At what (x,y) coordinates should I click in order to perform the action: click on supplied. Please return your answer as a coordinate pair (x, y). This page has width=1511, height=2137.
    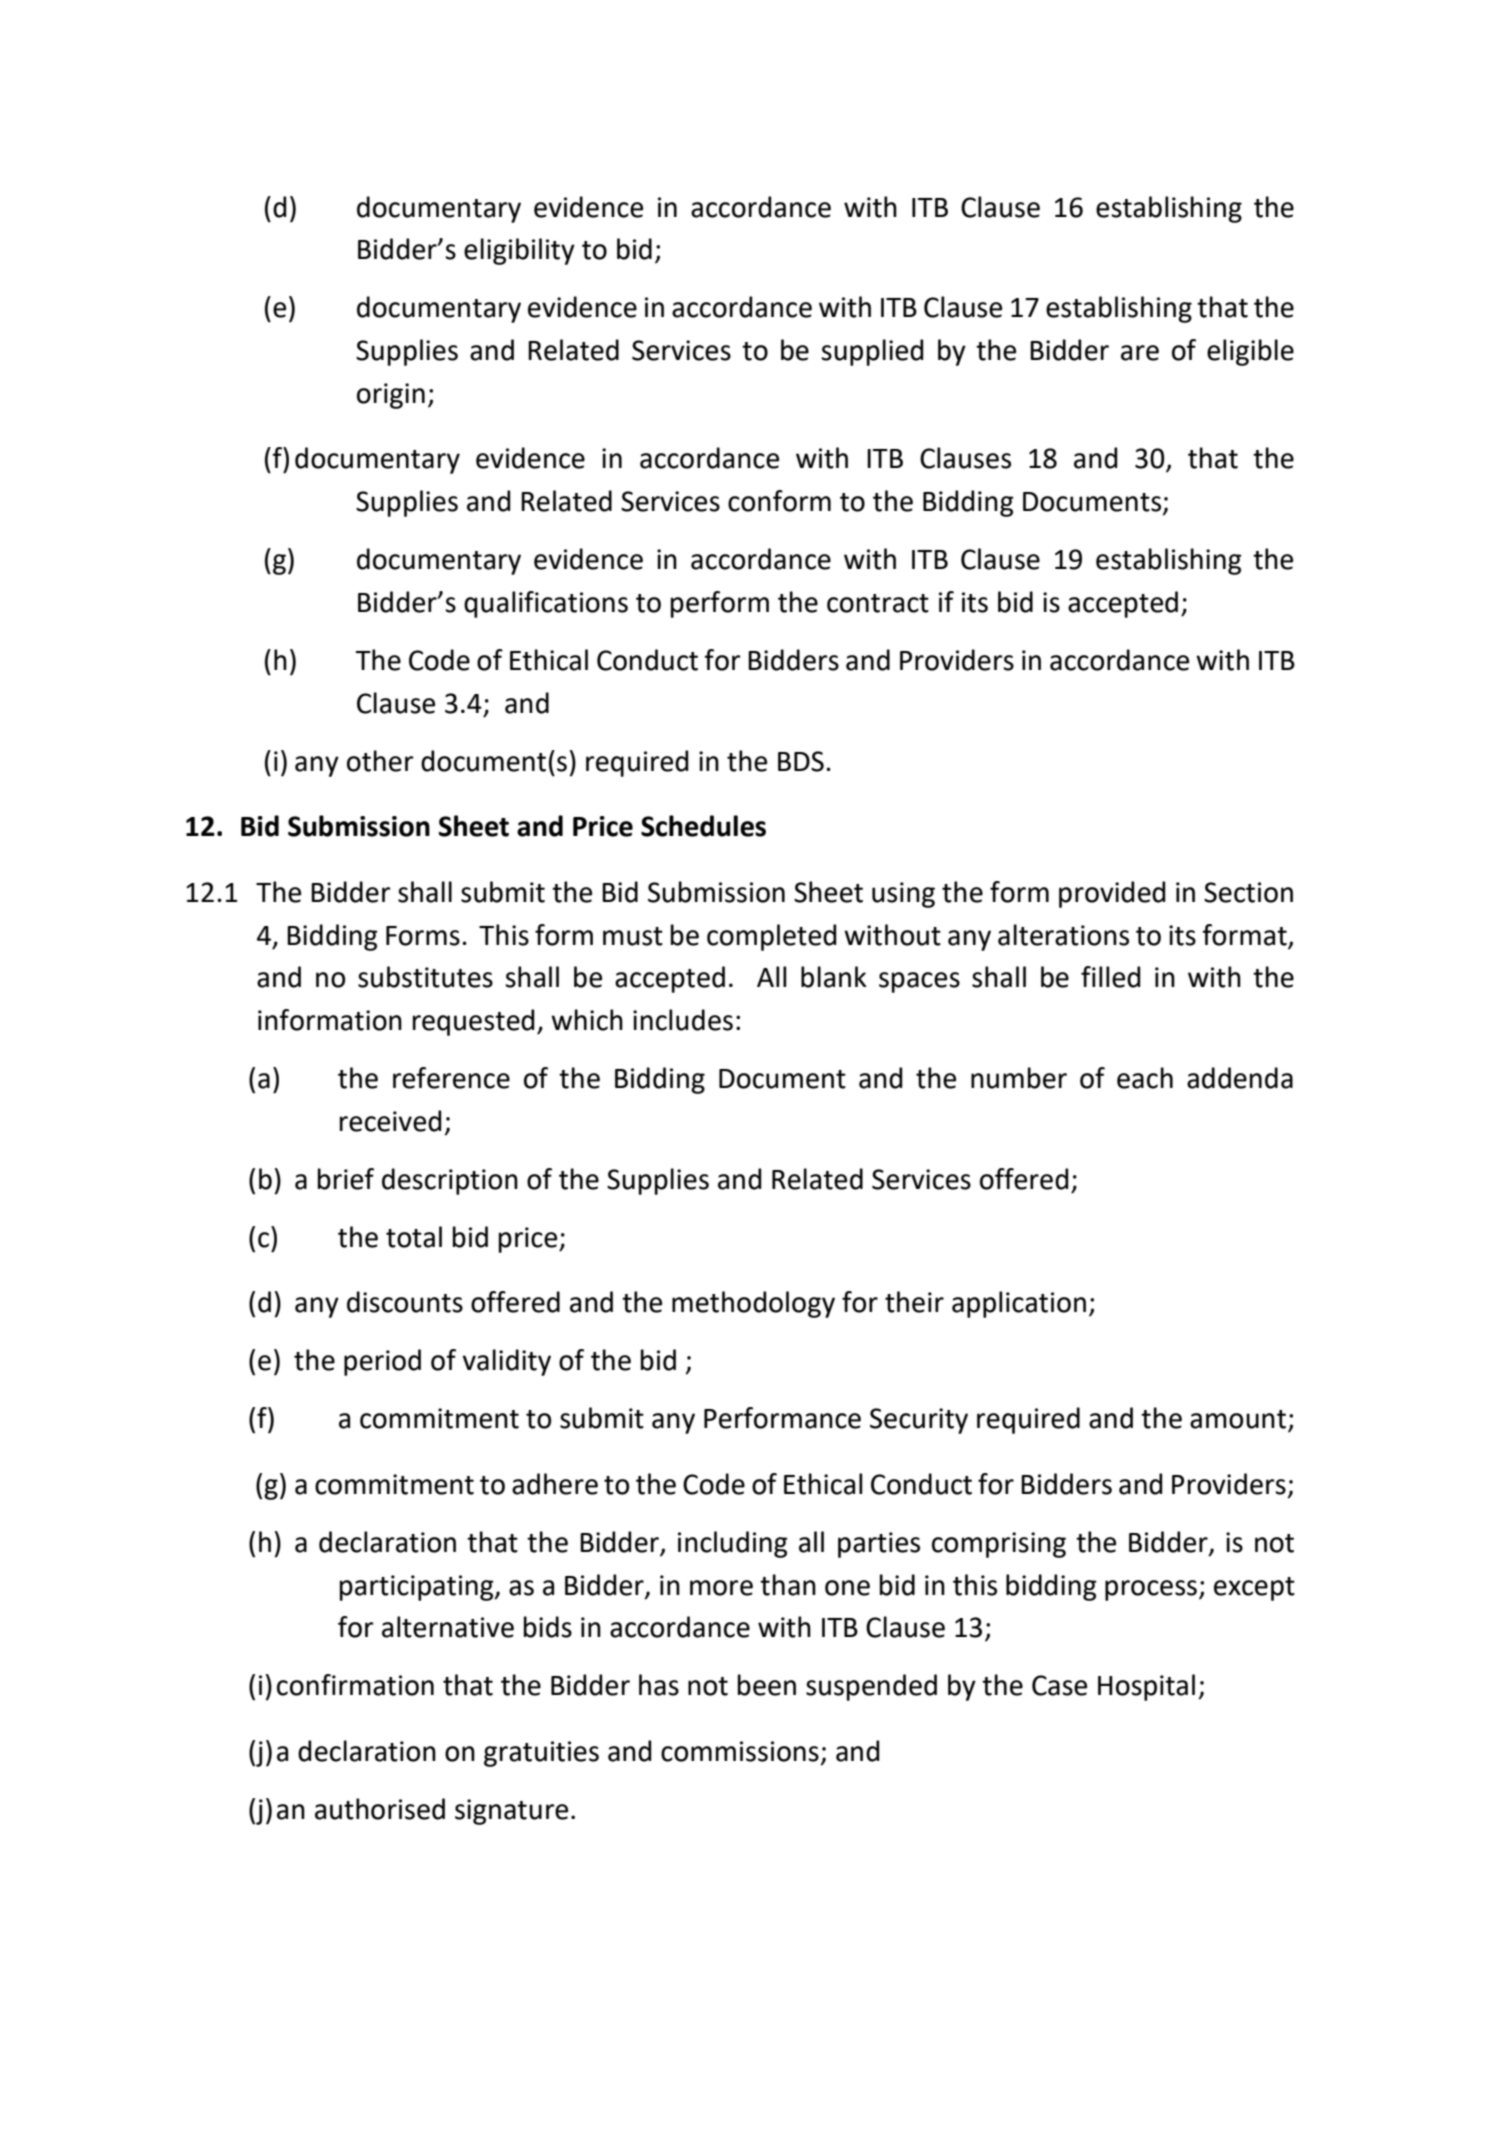
    Looking at the image, I should click on (872, 352).
